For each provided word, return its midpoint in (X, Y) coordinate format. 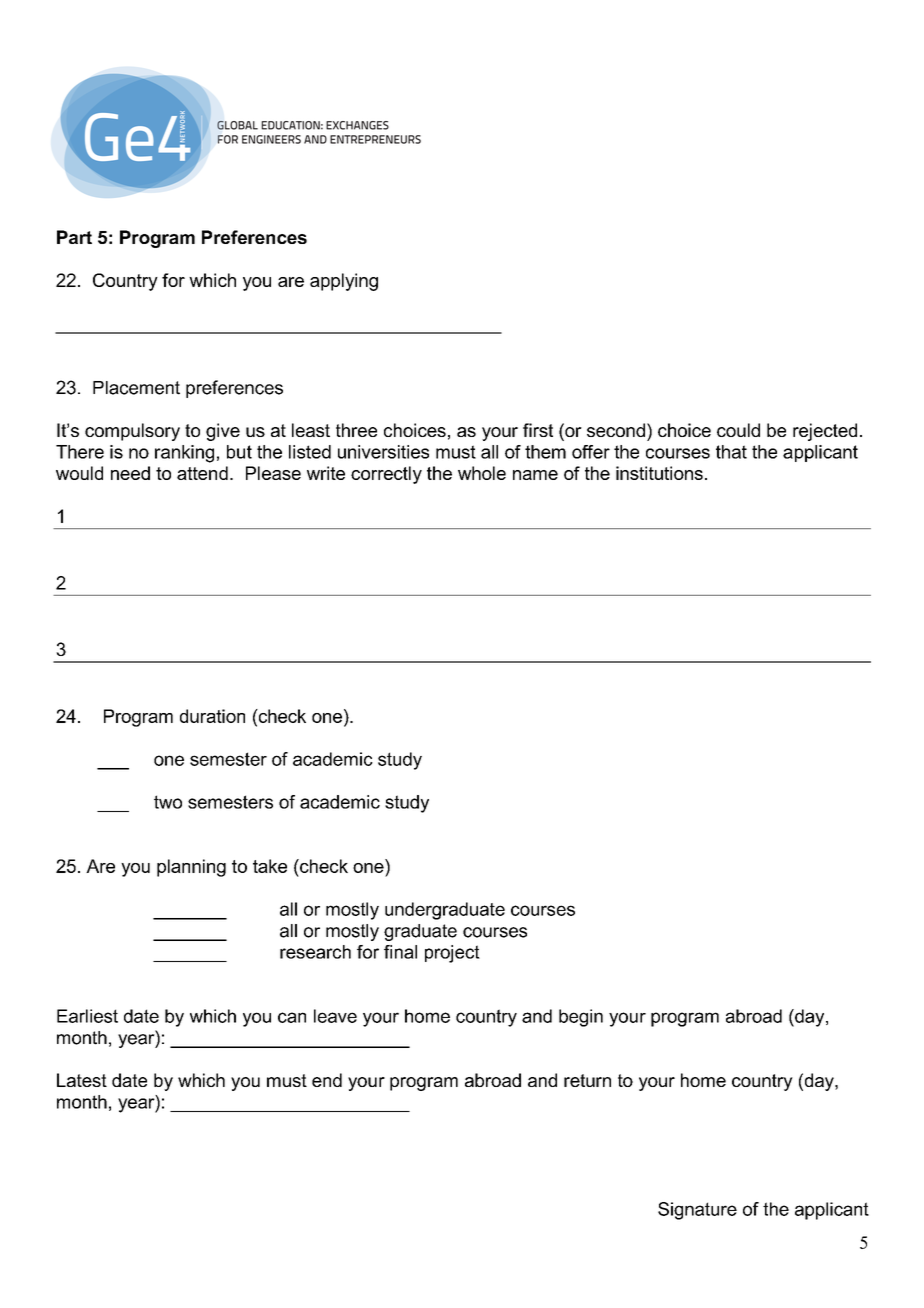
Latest (82, 1080)
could (738, 430)
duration (212, 716)
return (587, 1080)
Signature (697, 1211)
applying (344, 282)
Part (74, 237)
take (270, 866)
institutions (659, 473)
